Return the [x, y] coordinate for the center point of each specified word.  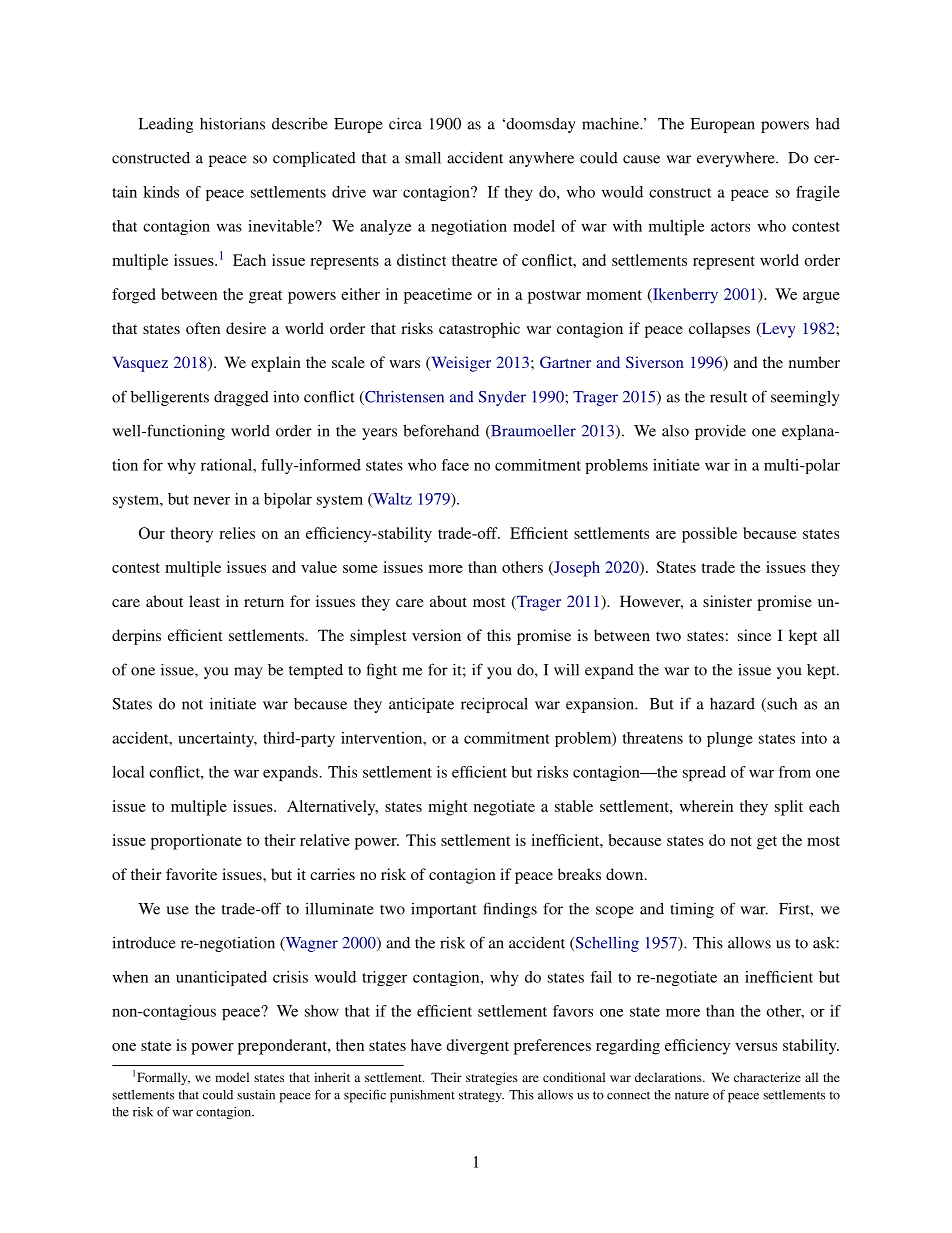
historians [232, 123]
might [448, 808]
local [128, 772]
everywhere [737, 159]
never [212, 500]
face [455, 465]
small [423, 158]
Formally [163, 1078]
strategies [492, 1078]
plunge [730, 739]
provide [720, 432]
